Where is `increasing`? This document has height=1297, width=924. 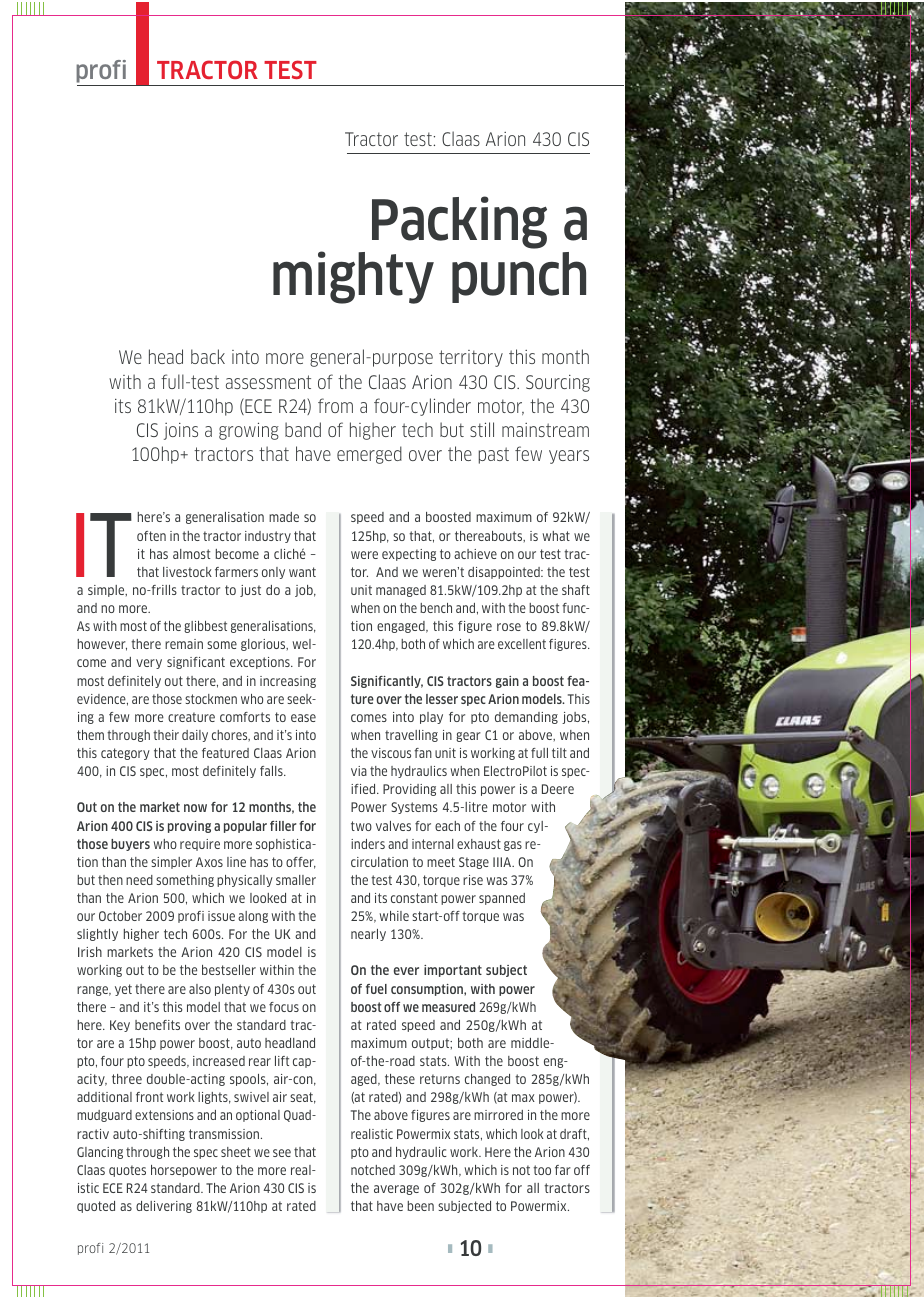
increasing is located at coordinates (288, 682).
